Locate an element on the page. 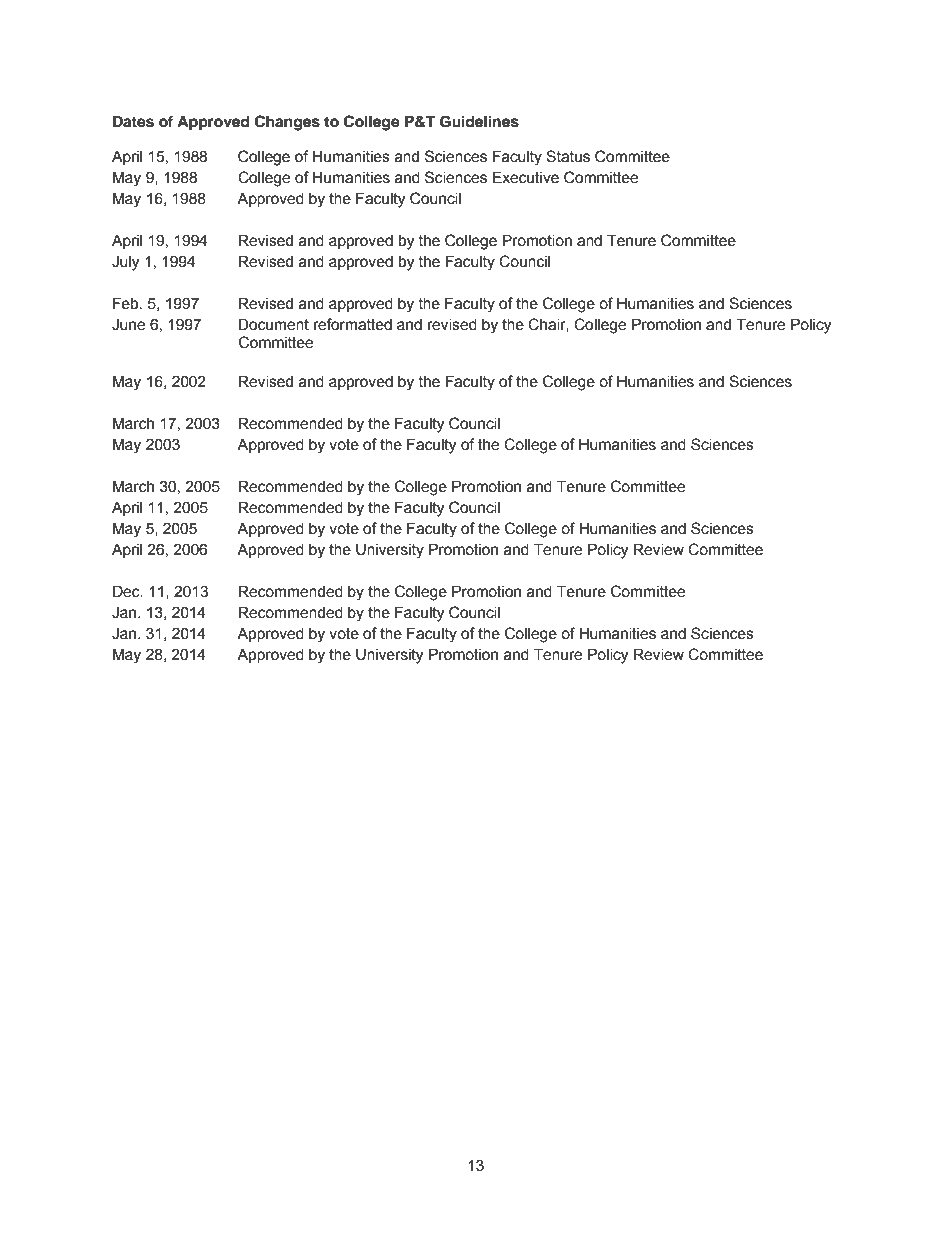  Document is located at coordinates (273, 324).
